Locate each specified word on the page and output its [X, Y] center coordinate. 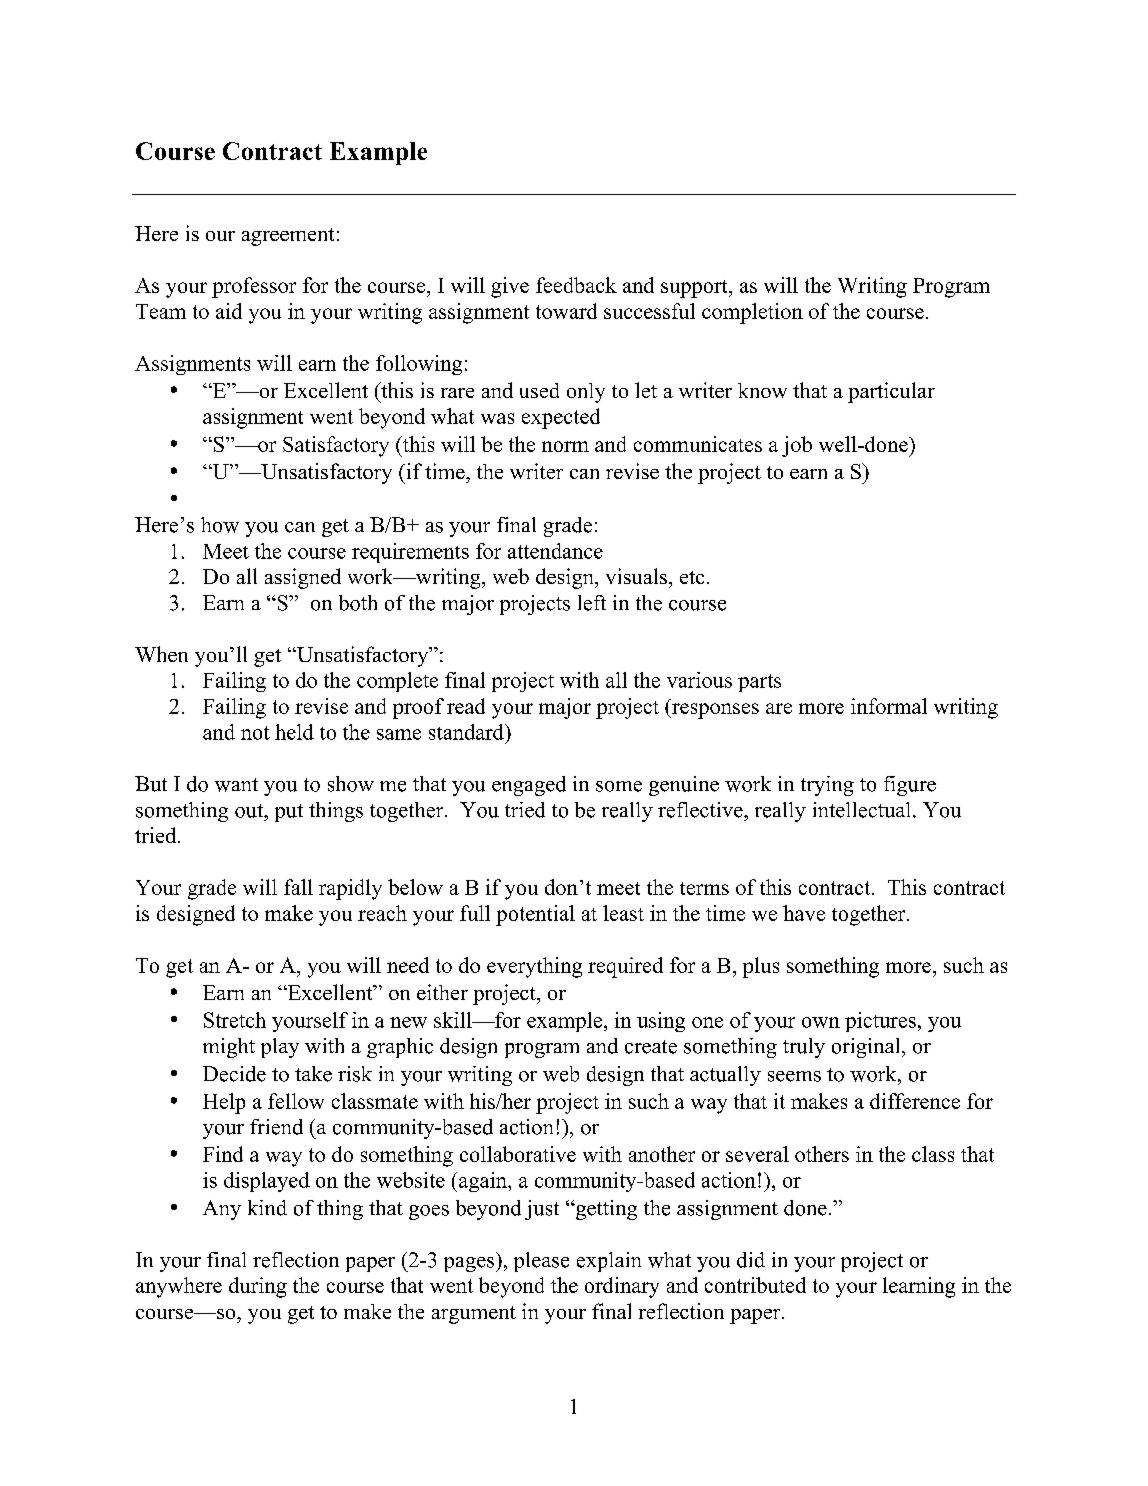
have [804, 913]
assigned [303, 578]
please [541, 1262]
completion [752, 313]
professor [254, 287]
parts [759, 683]
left [592, 603]
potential [535, 915]
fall [298, 887]
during [258, 1287]
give [510, 287]
